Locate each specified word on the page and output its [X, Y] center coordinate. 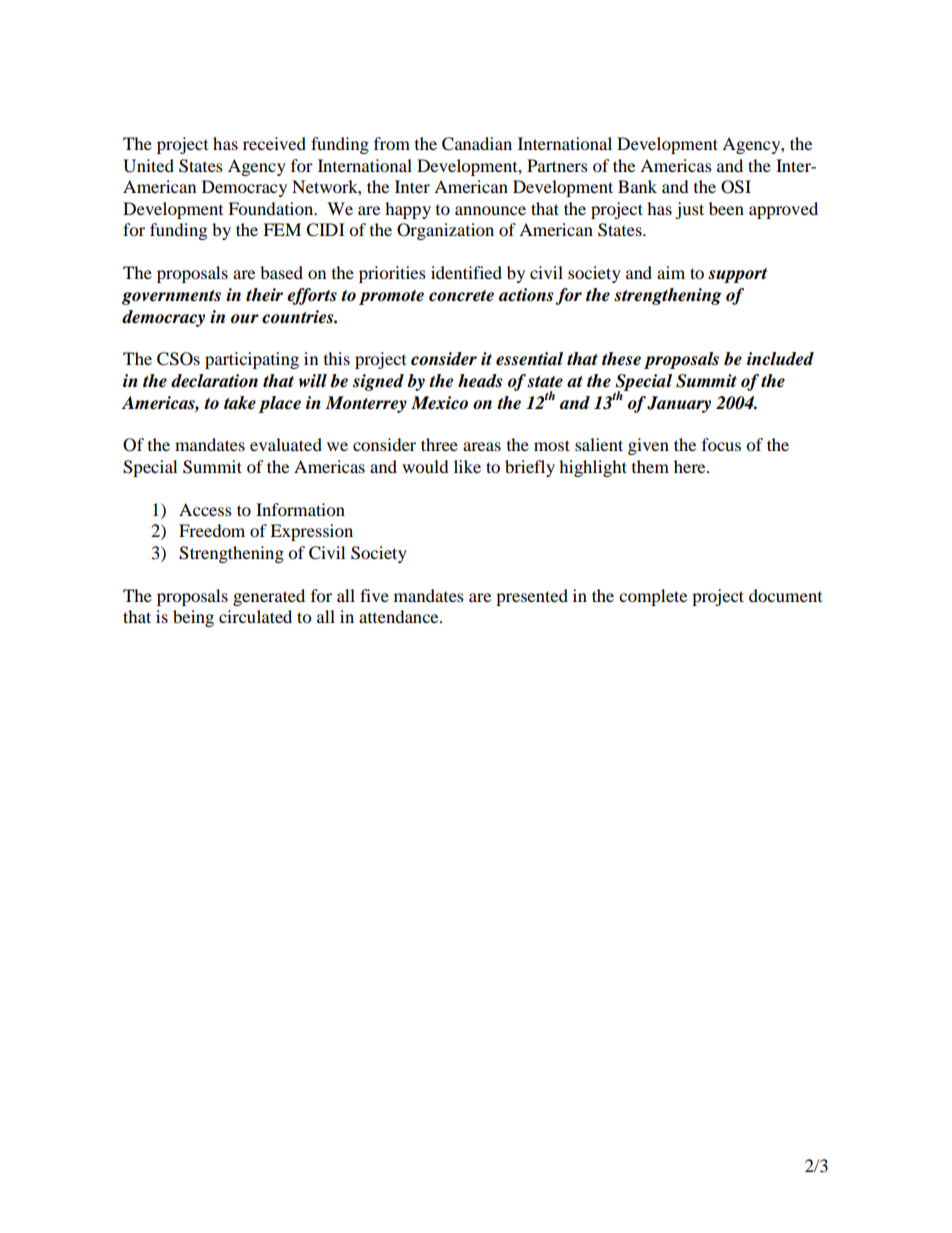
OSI [736, 187]
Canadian [477, 144]
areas [482, 446]
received [274, 143]
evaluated [286, 444]
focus [721, 444]
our [245, 318]
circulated [255, 616]
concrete [461, 296]
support [737, 275]
